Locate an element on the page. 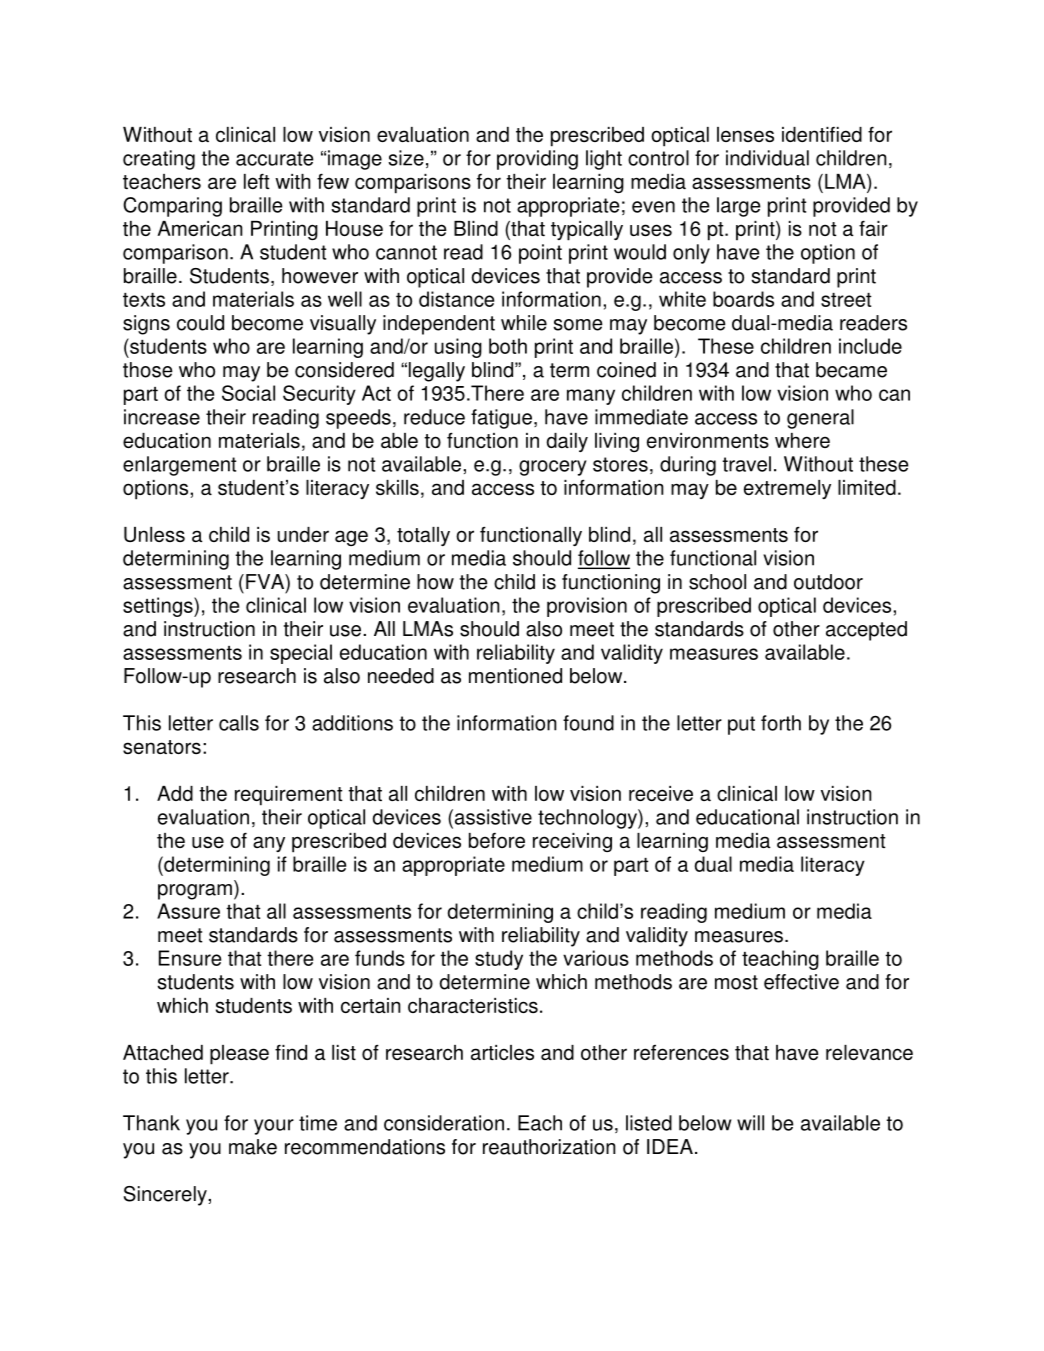  identified is located at coordinates (822, 134).
